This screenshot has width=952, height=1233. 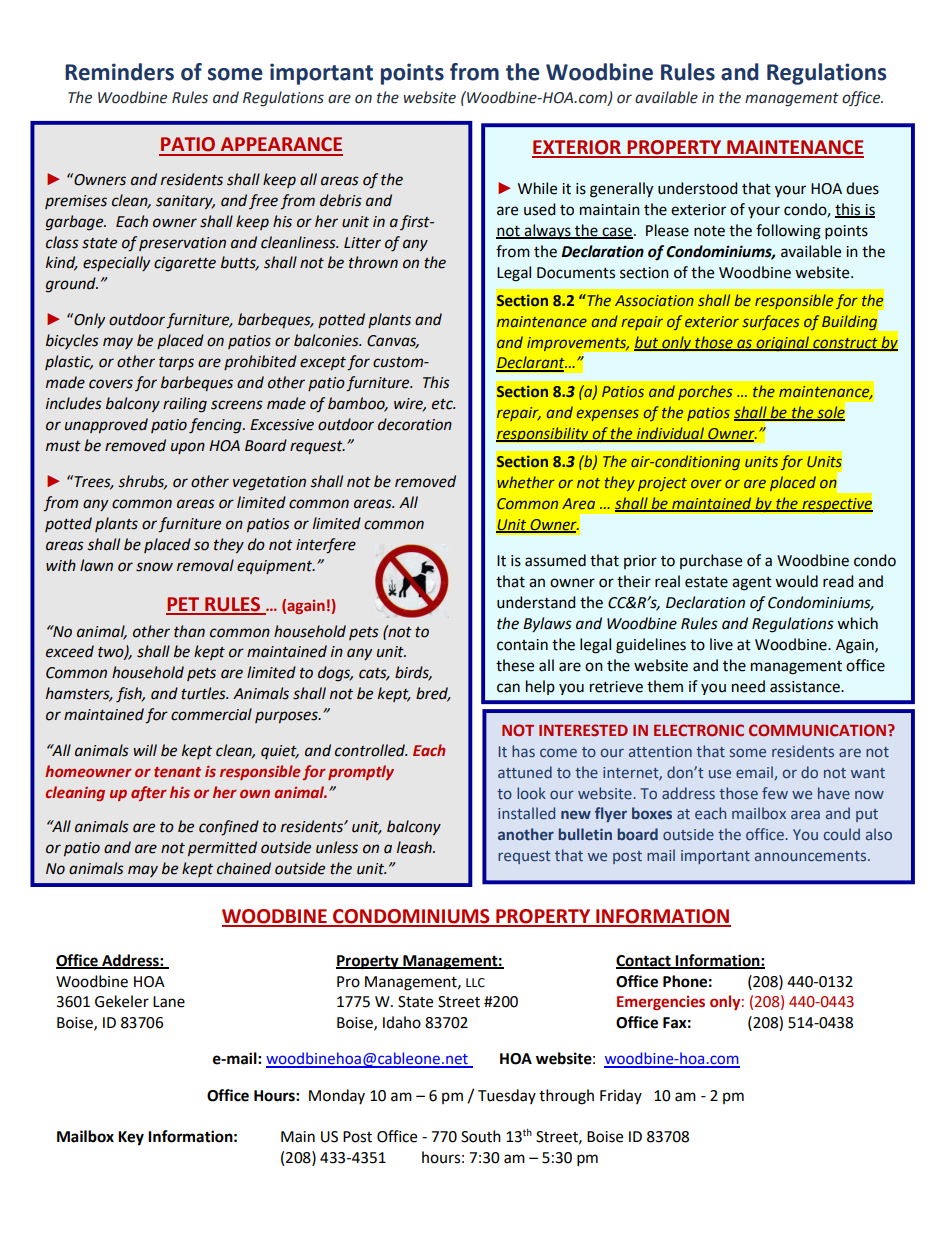 I want to click on than, so click(x=189, y=631).
